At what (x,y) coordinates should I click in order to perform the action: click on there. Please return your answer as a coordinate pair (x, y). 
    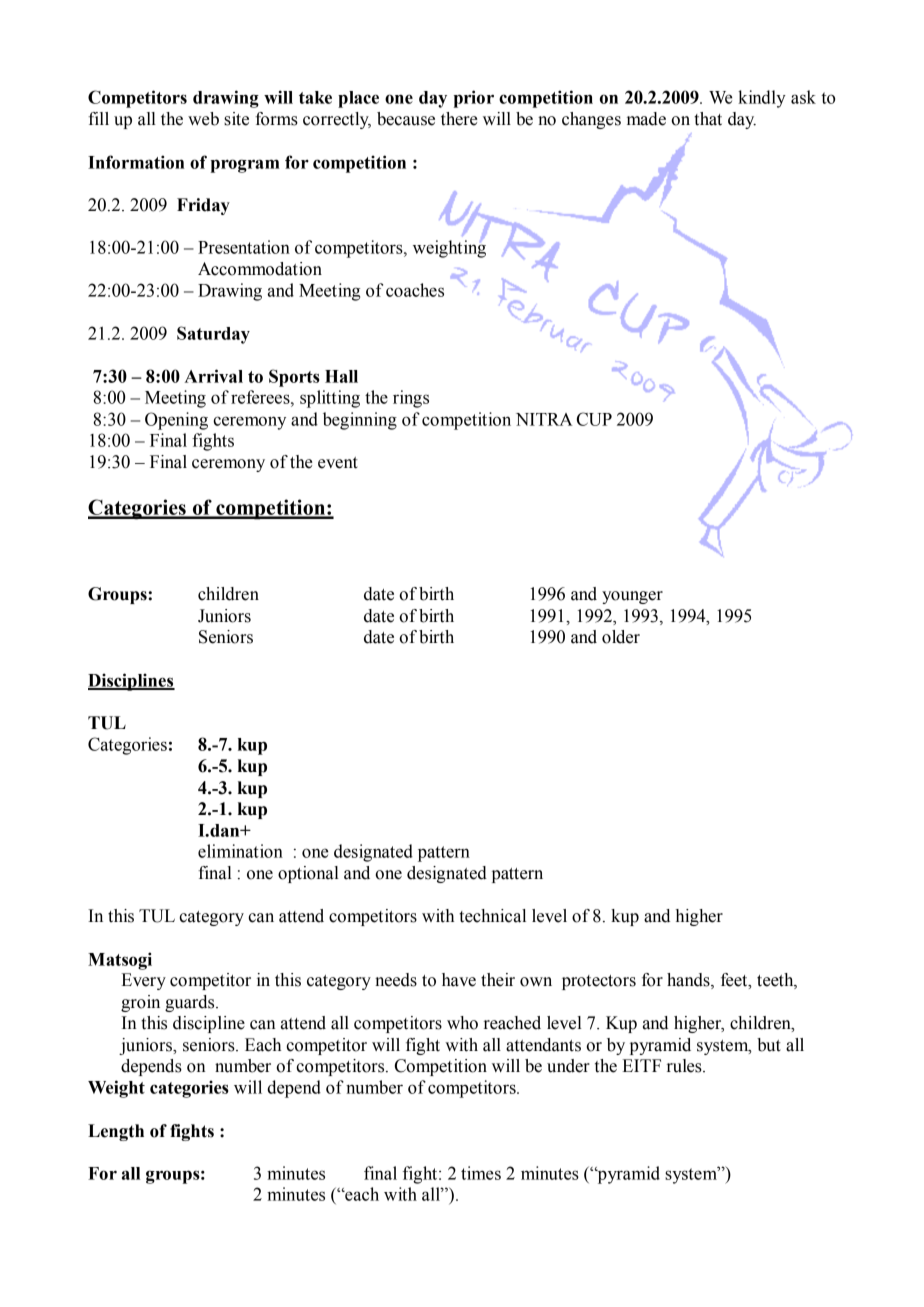
    Looking at the image, I should click on (459, 119).
